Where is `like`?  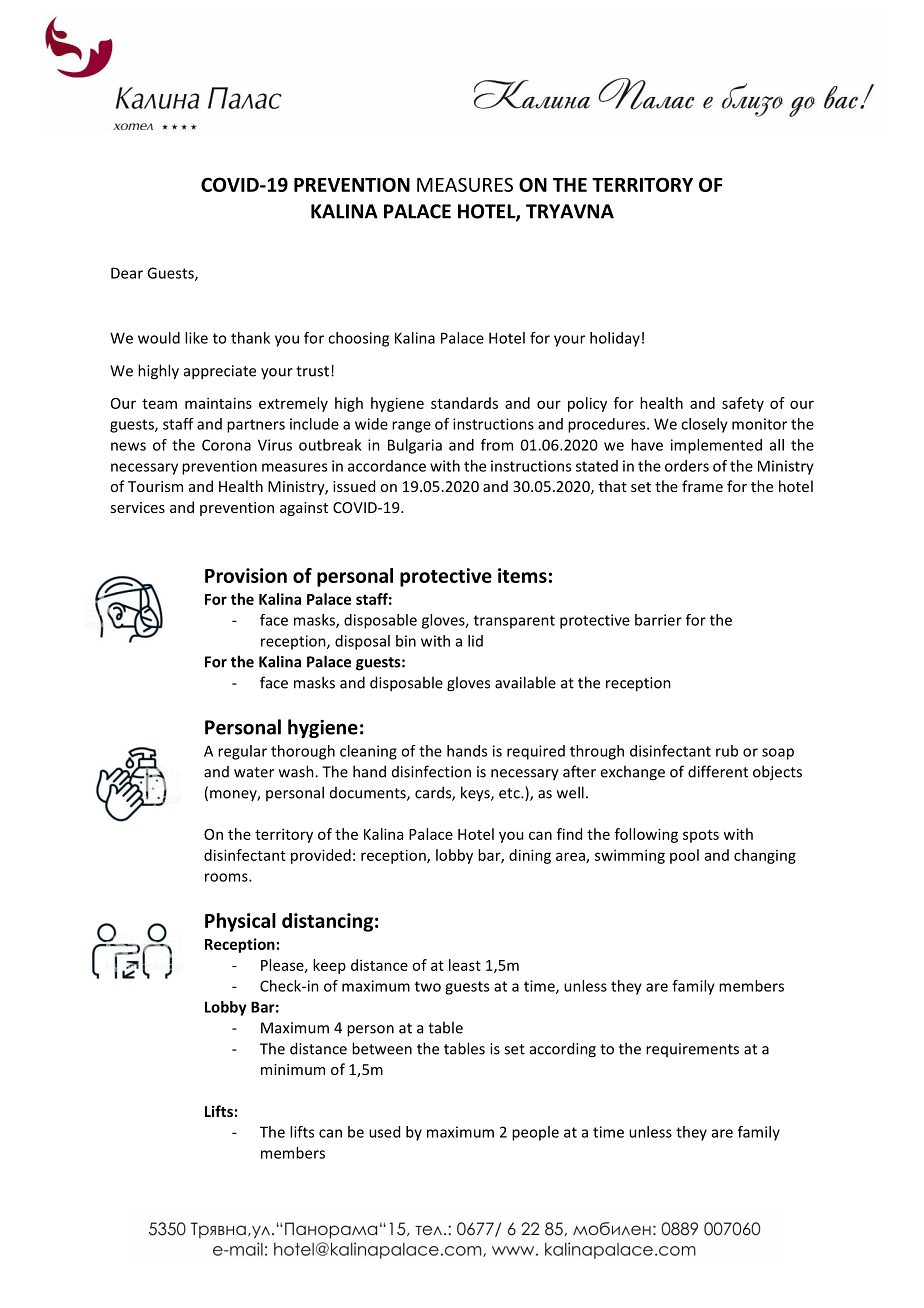 like is located at coordinates (196, 338).
